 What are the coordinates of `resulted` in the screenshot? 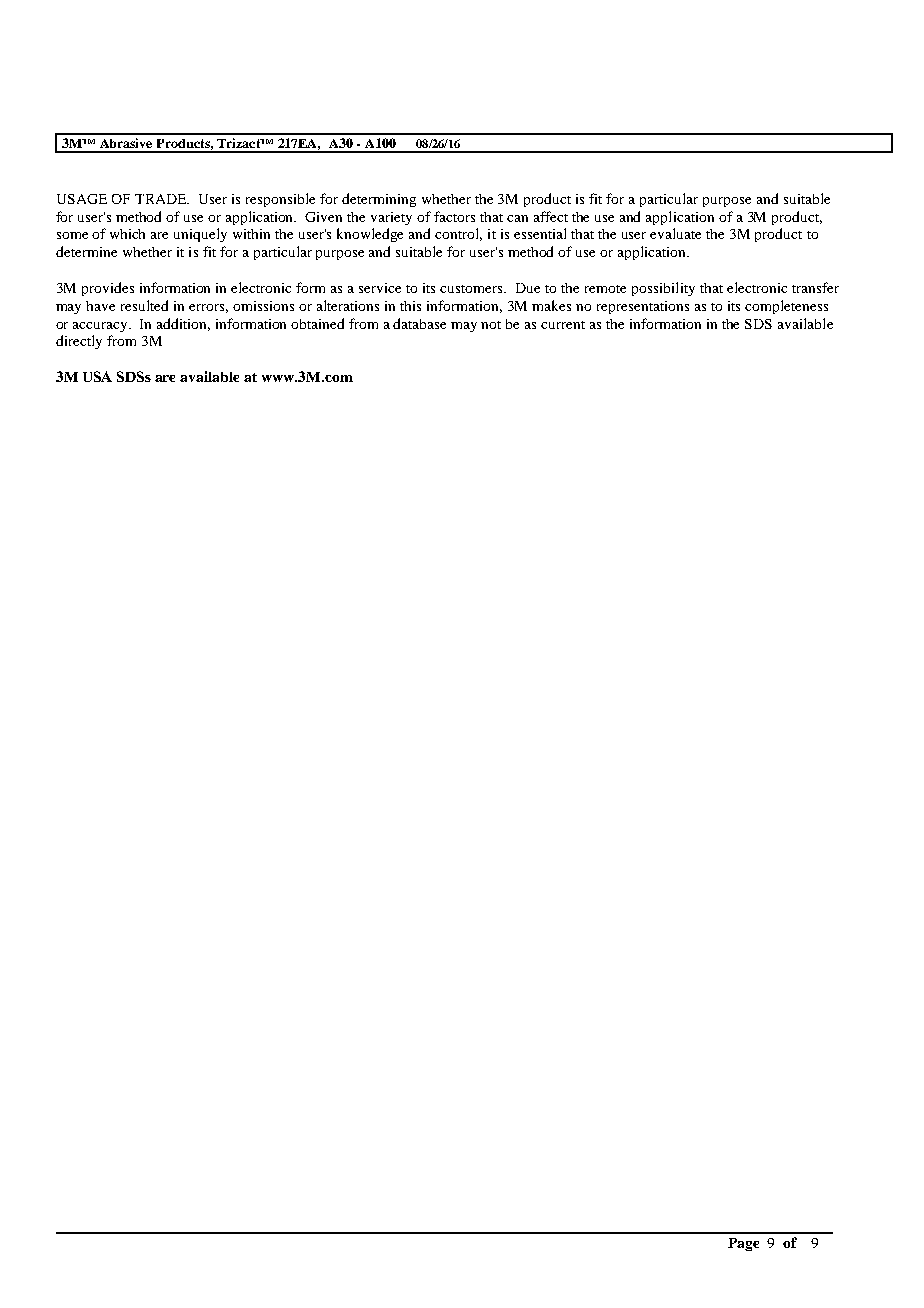 It's located at (144, 305).
